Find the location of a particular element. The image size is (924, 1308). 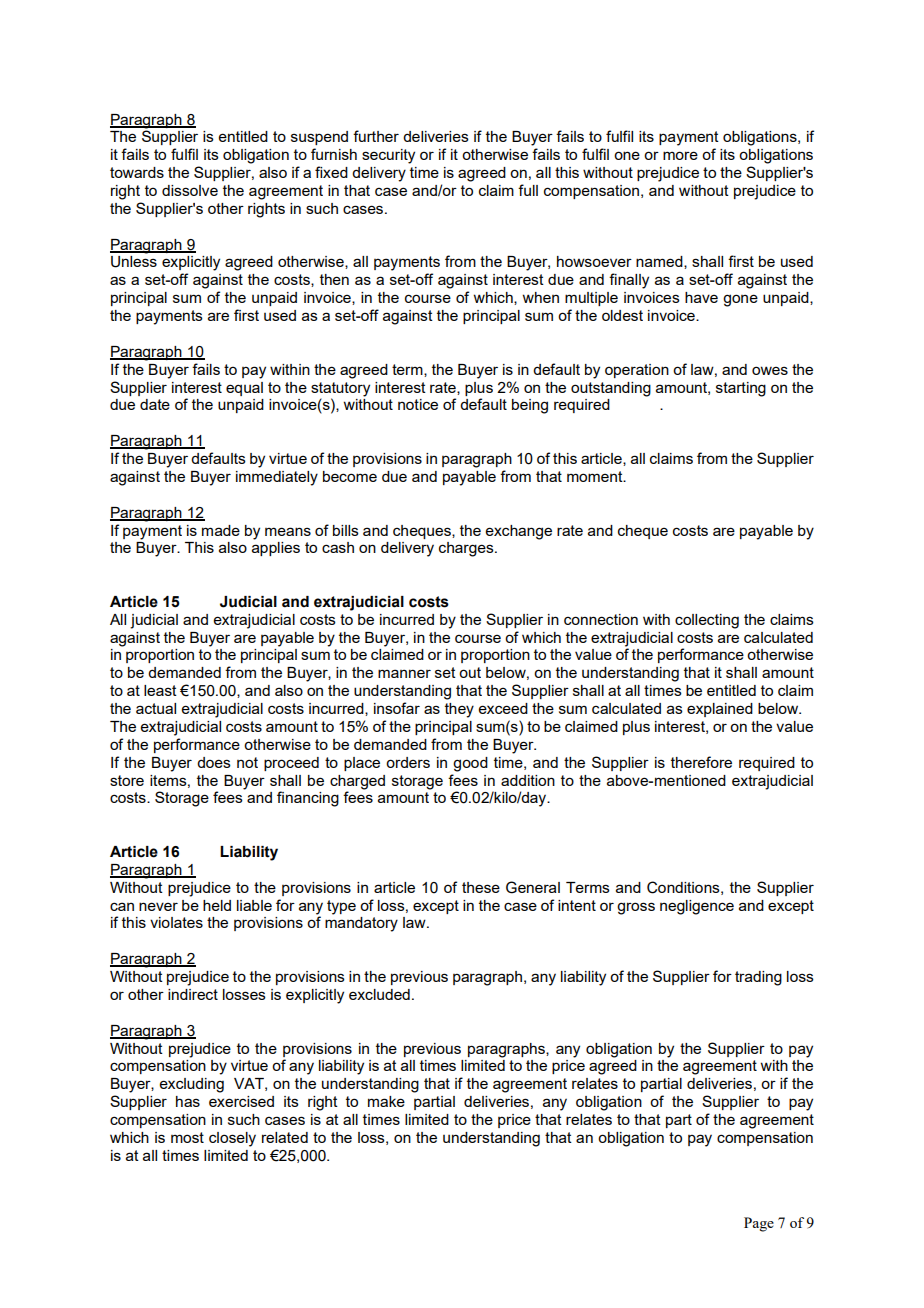

more is located at coordinates (680, 155).
